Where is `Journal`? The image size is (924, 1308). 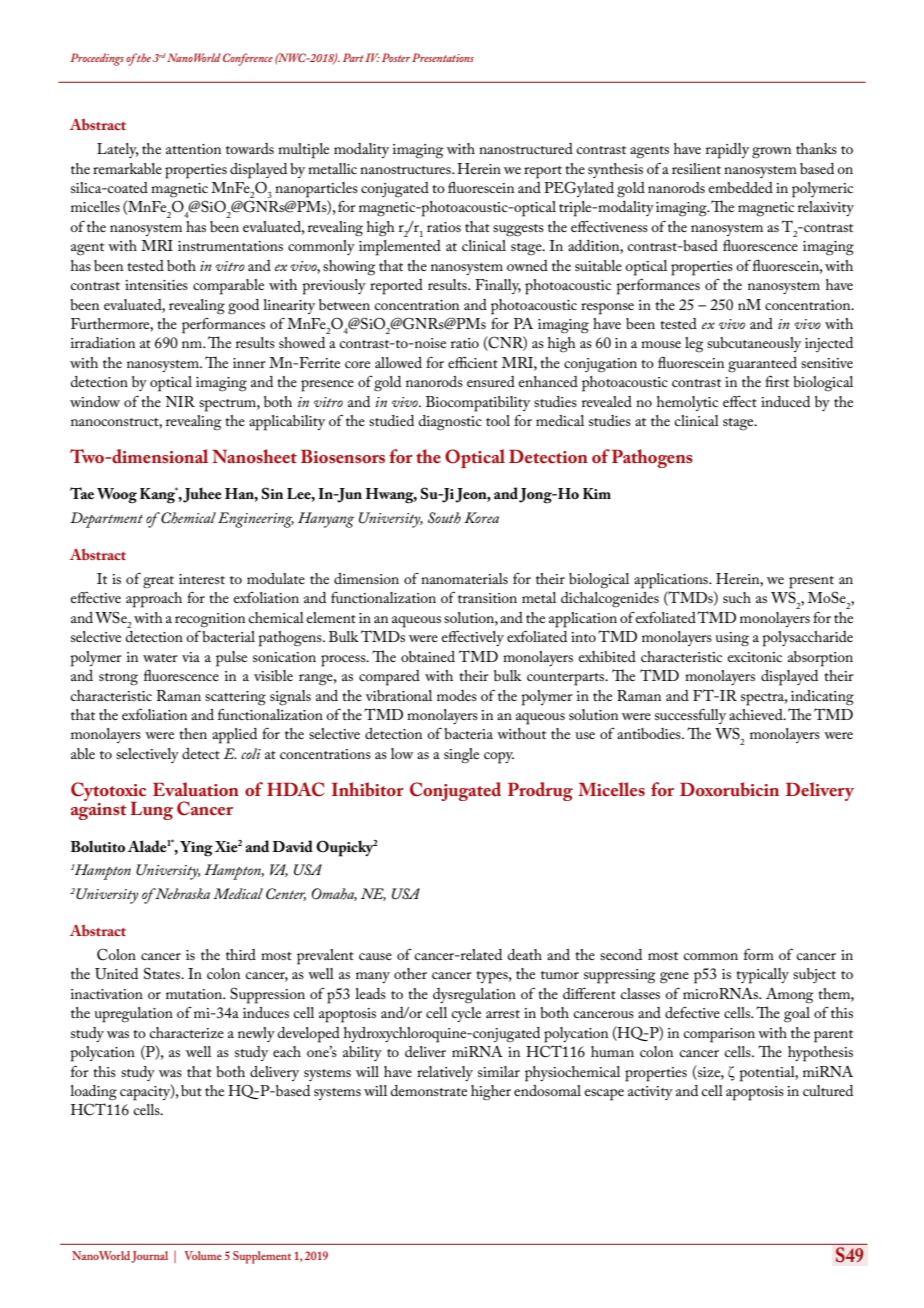 Journal is located at coordinates (149, 1257).
